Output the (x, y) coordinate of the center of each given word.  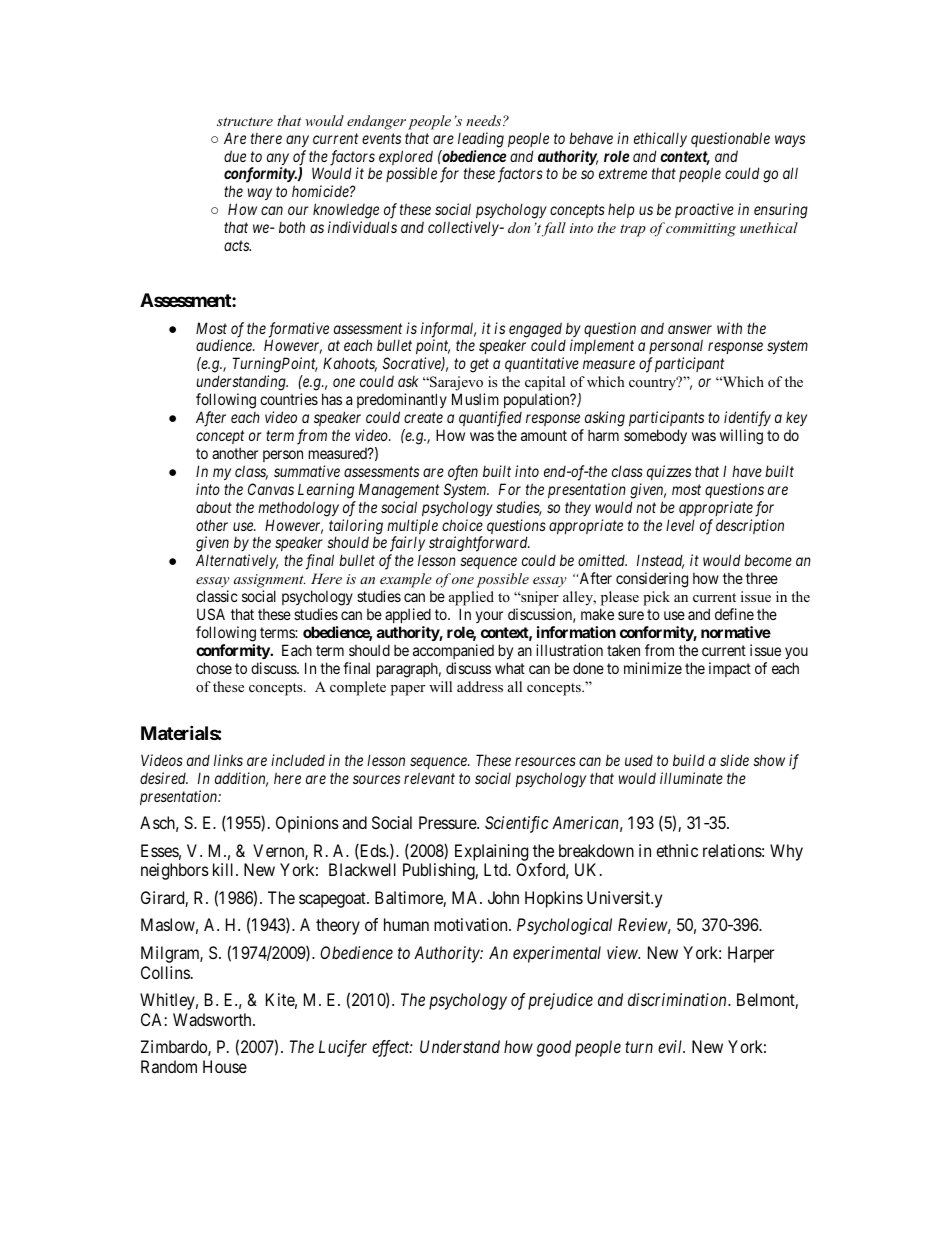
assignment (270, 581)
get (479, 366)
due (235, 156)
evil (671, 1046)
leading (481, 140)
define (734, 614)
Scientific (517, 824)
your (489, 617)
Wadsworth (213, 1019)
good (554, 1048)
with (729, 328)
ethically (660, 139)
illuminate (691, 778)
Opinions (307, 824)
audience (225, 345)
